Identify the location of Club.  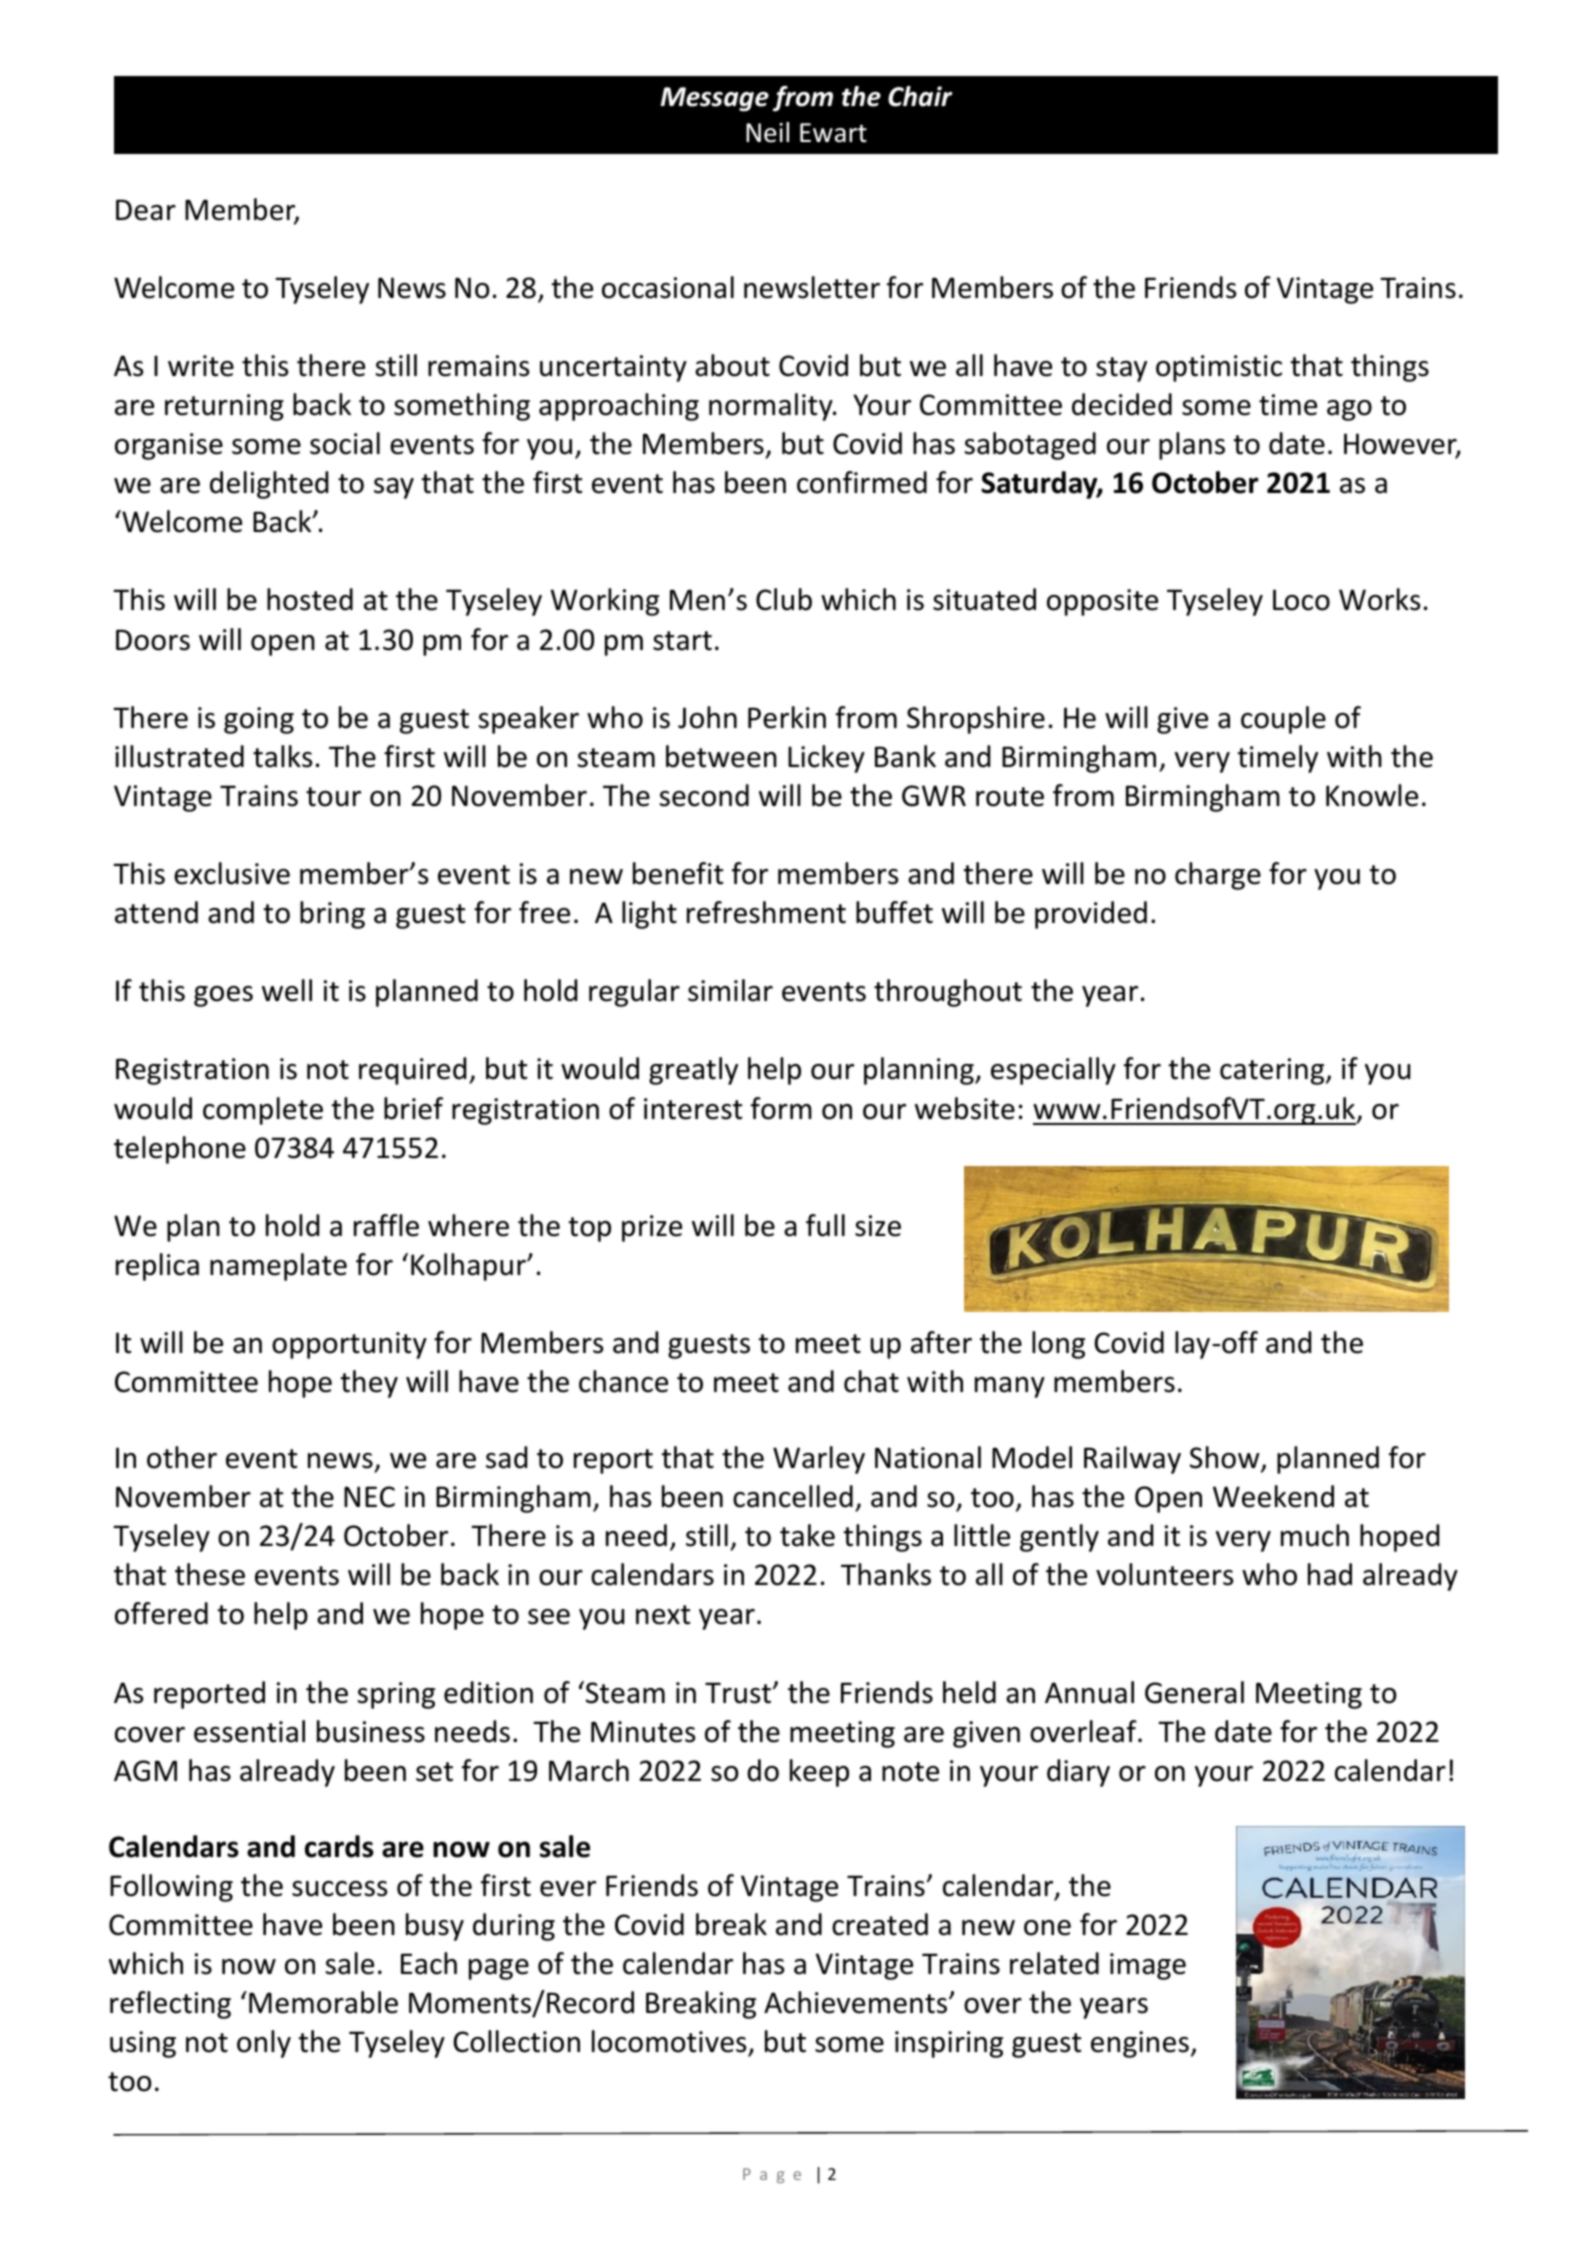
(784, 599).
